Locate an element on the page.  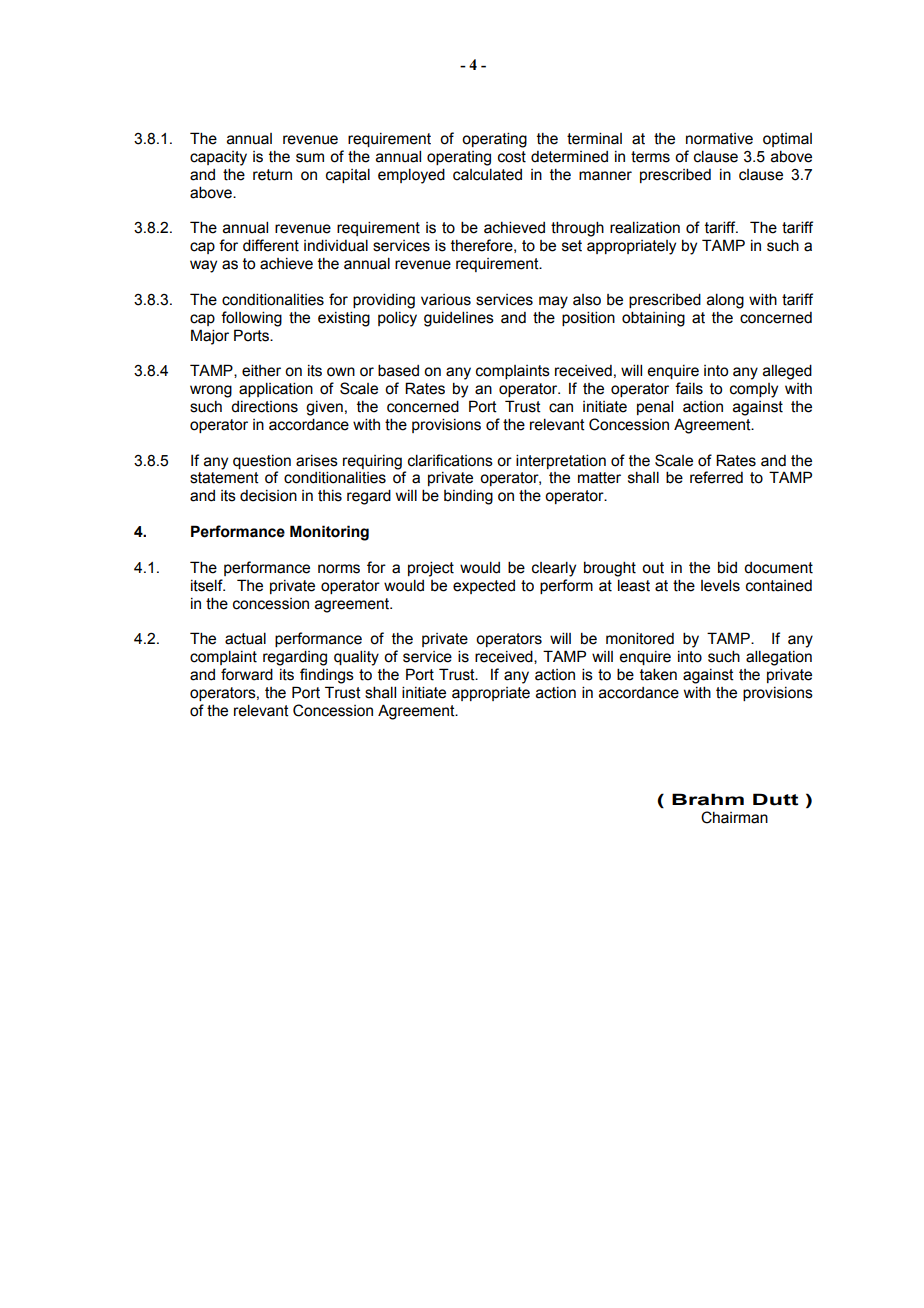
return is located at coordinates (272, 175).
